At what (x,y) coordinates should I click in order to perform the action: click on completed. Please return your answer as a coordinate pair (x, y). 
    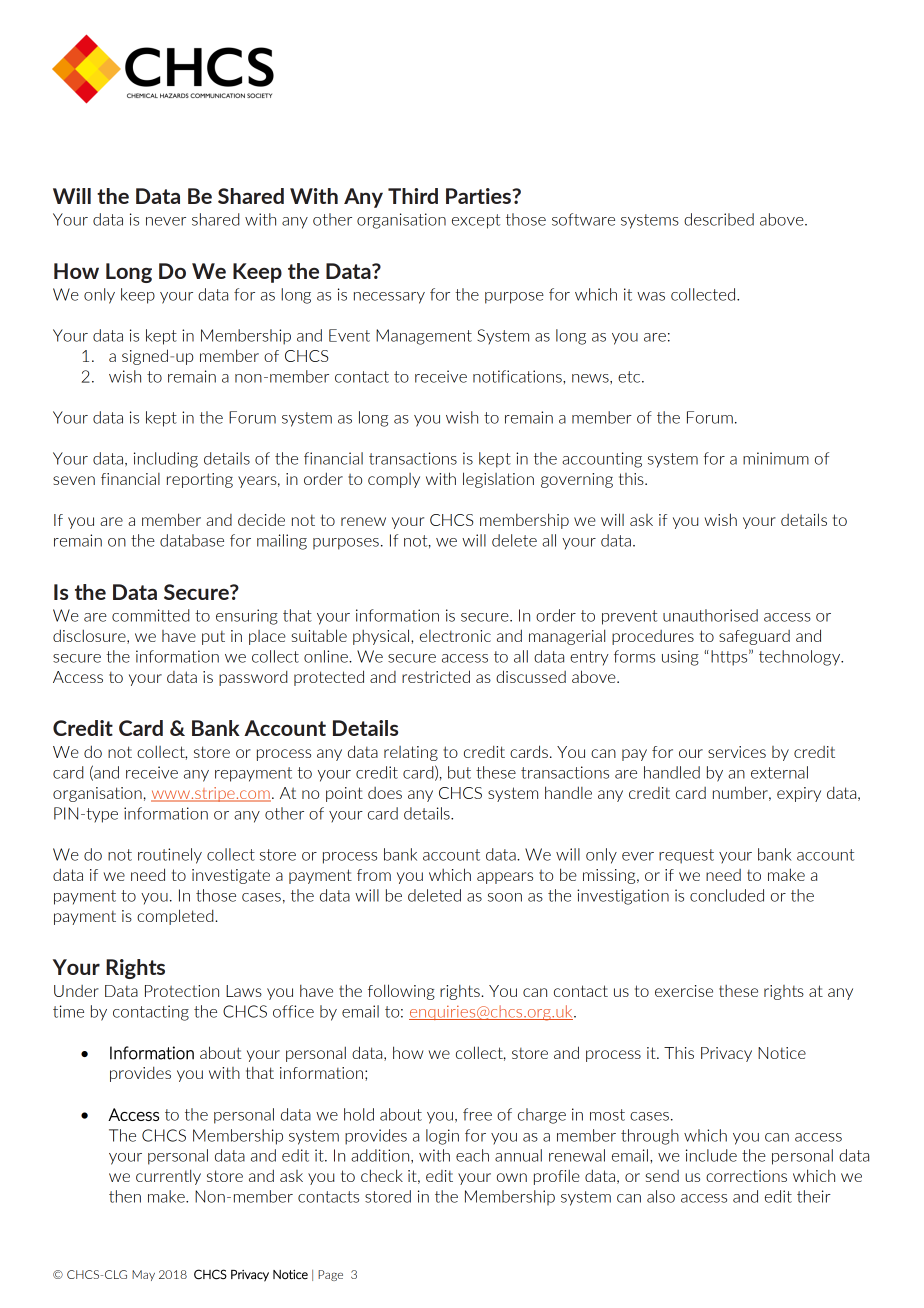
    Looking at the image, I should click on (176, 917).
